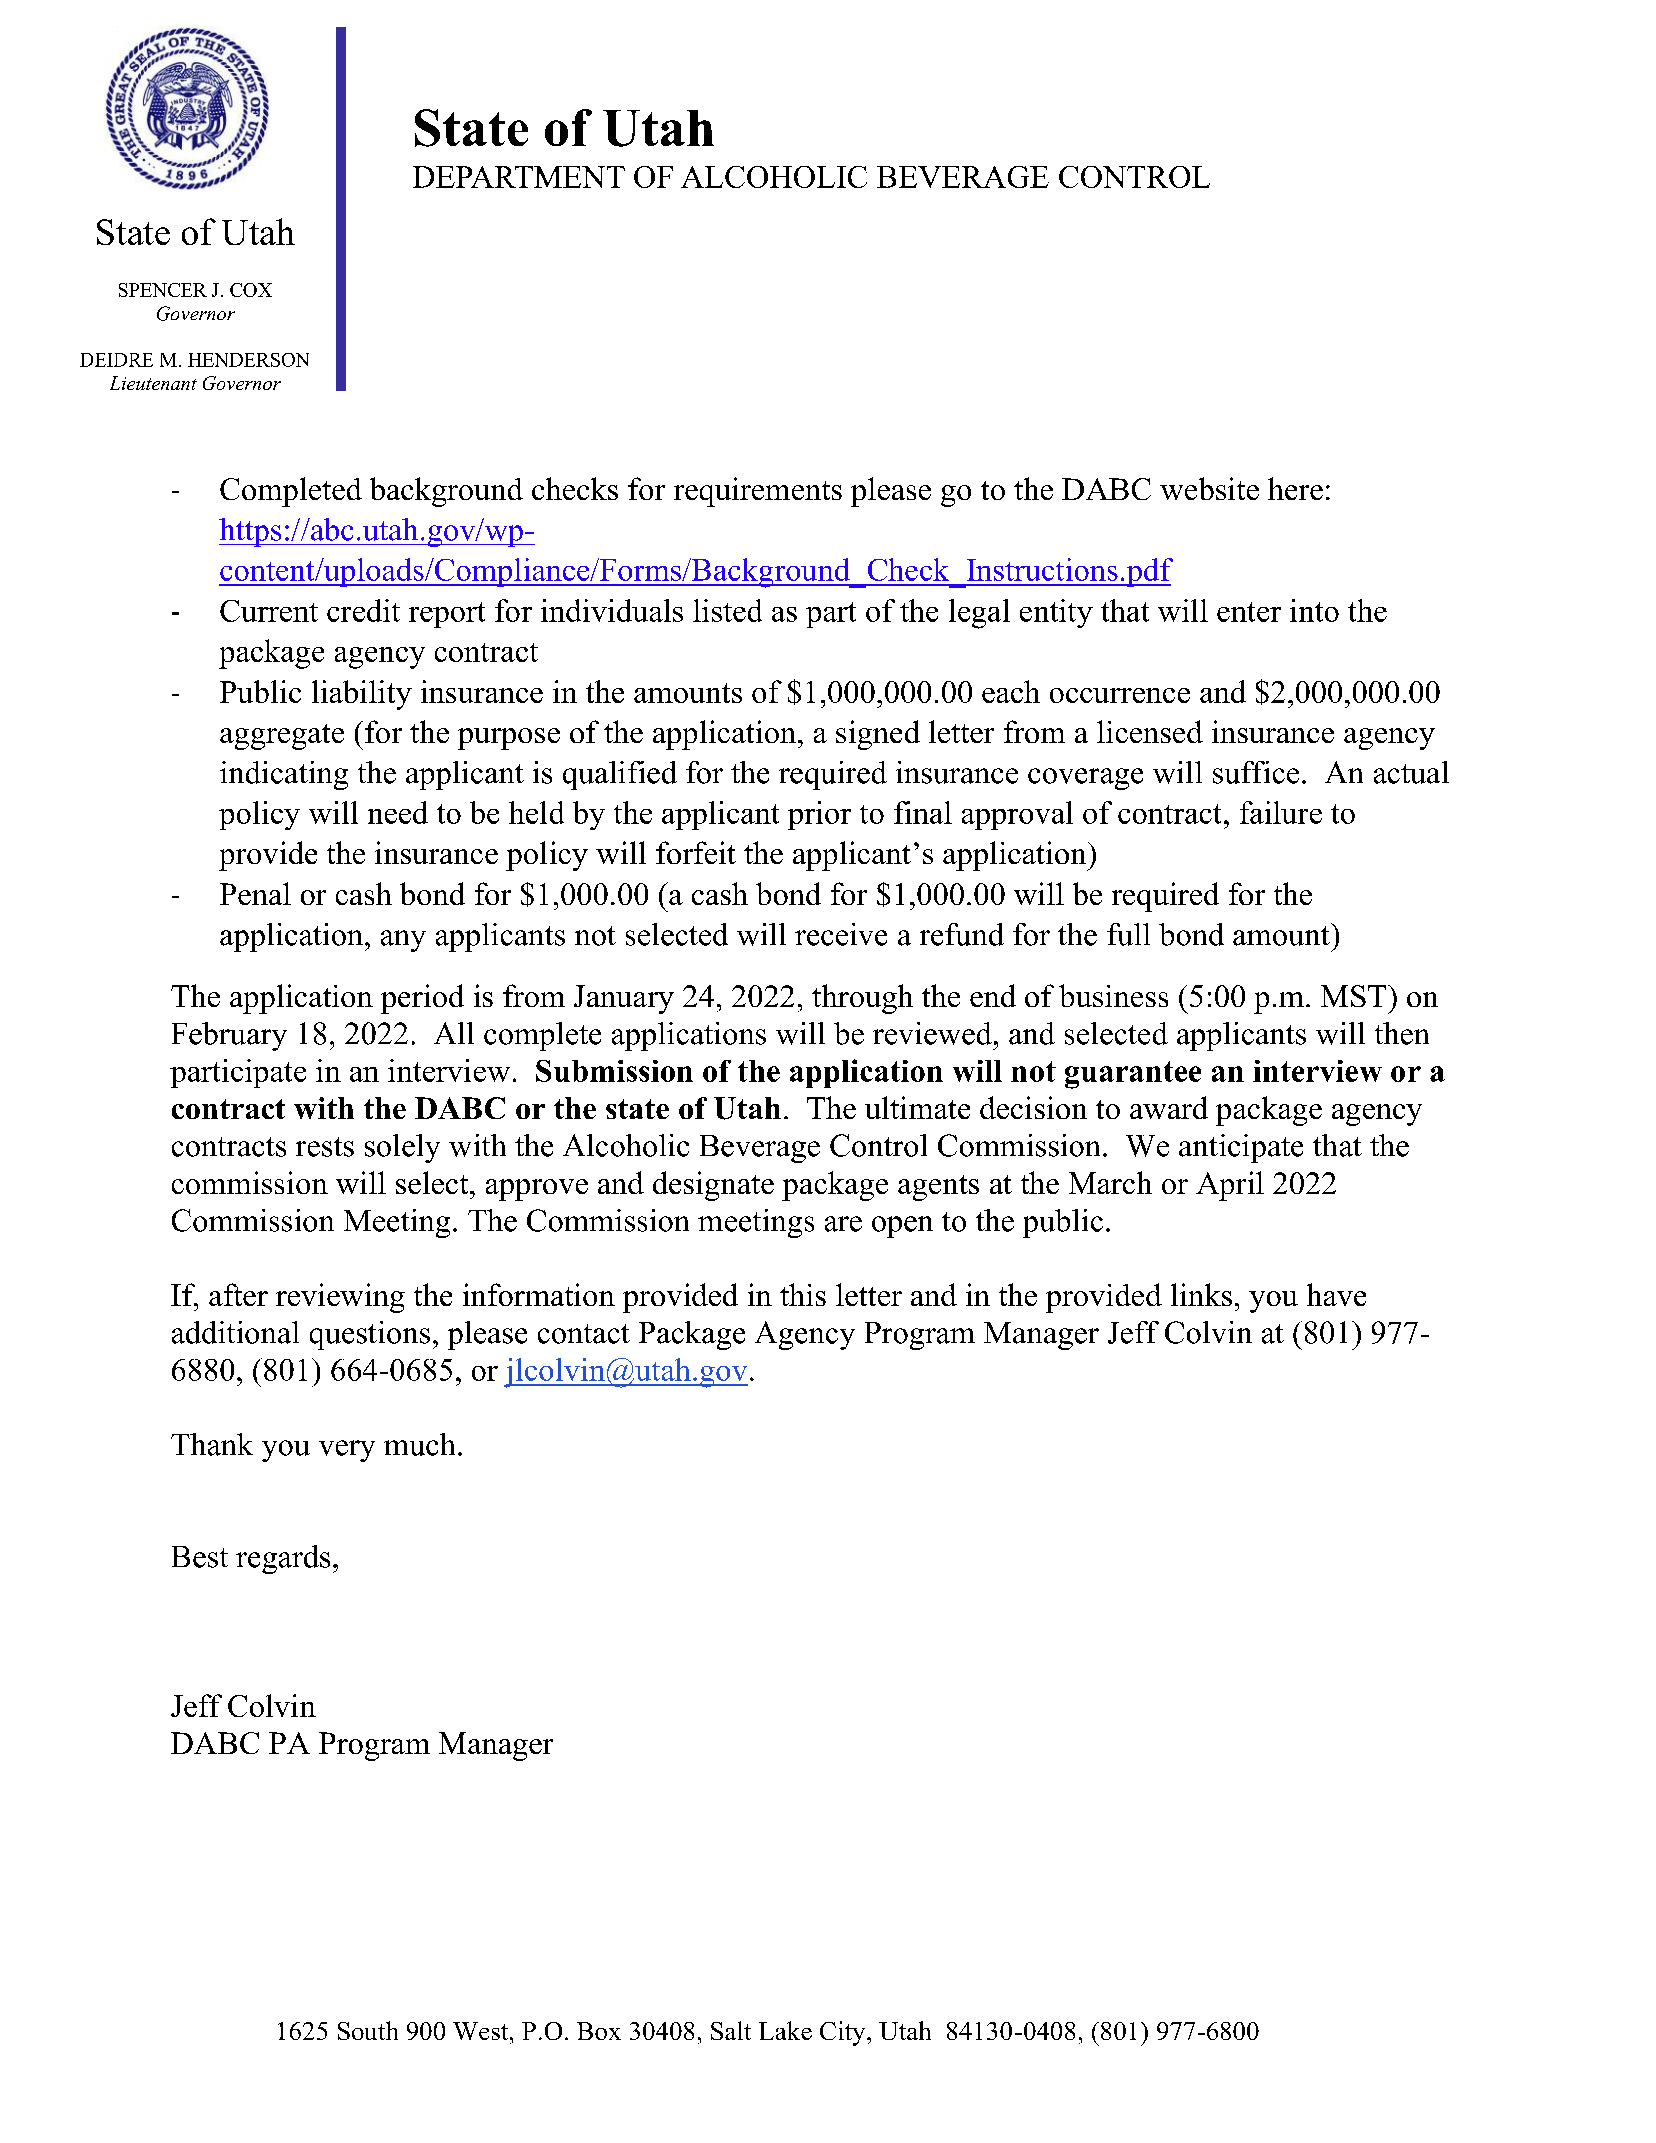 The height and width of the image is (2143, 1656). I want to click on Lake, so click(785, 2030).
